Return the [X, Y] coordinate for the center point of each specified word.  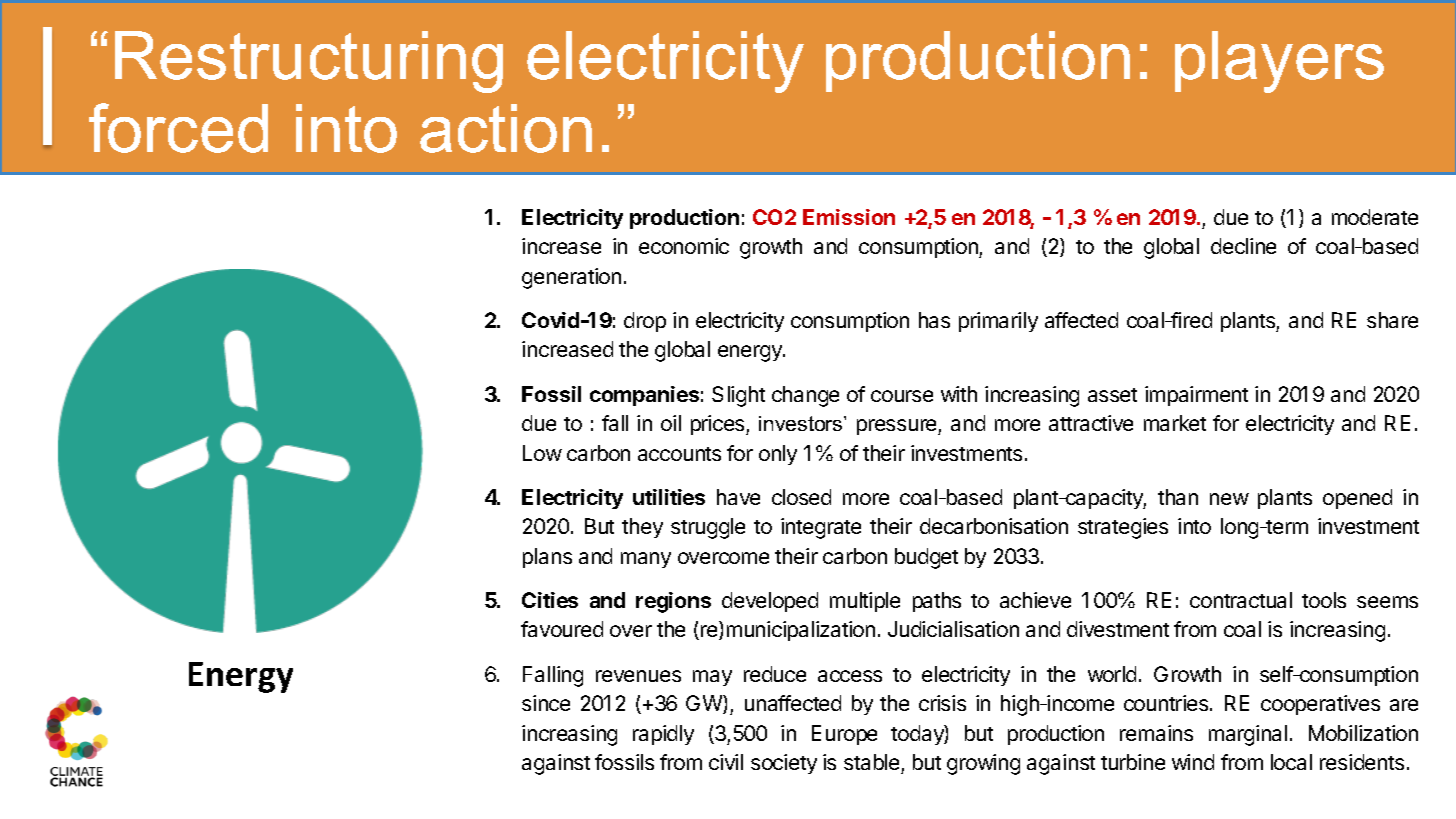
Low [542, 453]
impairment [1196, 396]
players [1279, 62]
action [506, 128]
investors [802, 423]
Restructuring [309, 62]
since [546, 703]
